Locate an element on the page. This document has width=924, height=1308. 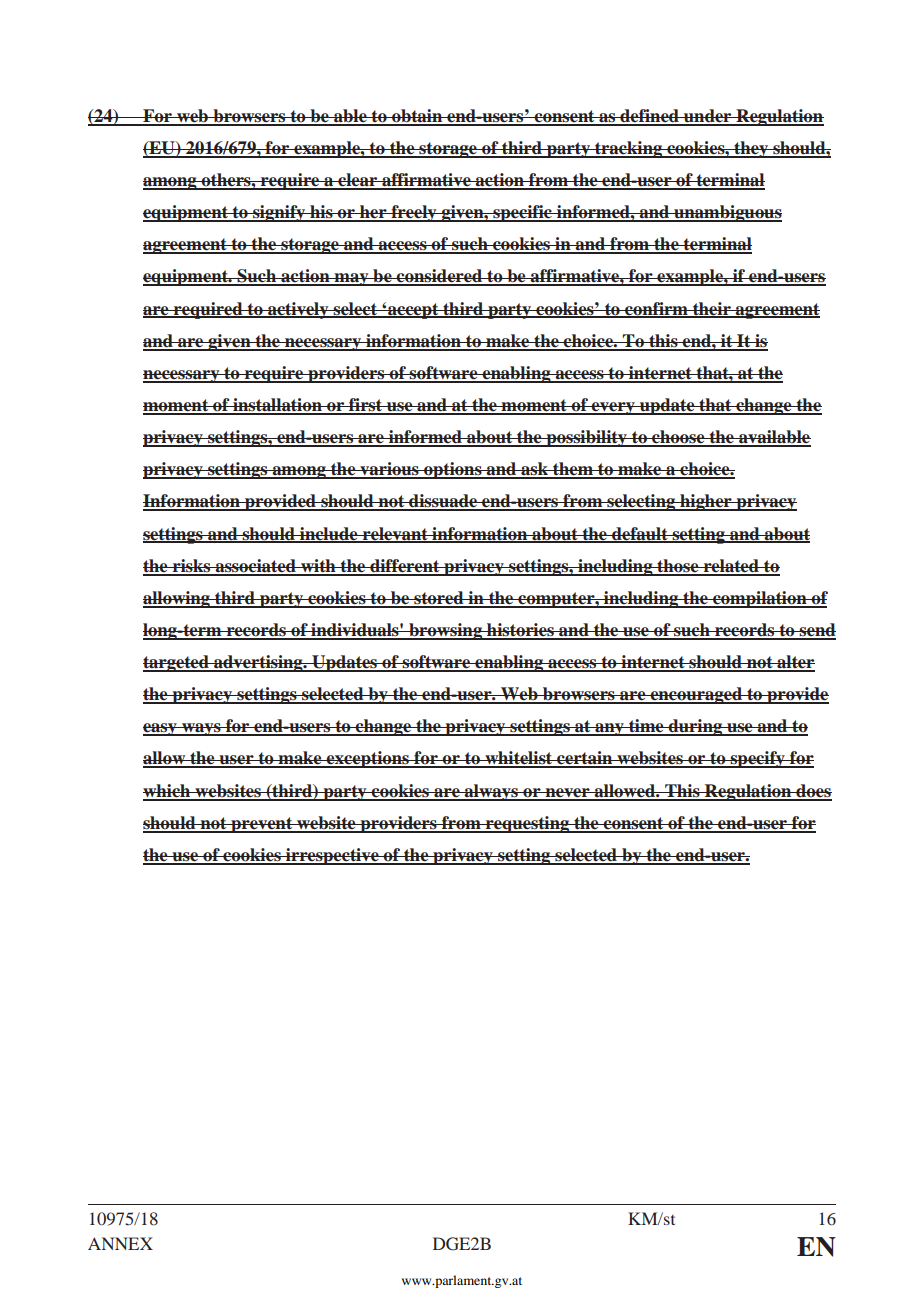
signify is located at coordinates (279, 213).
